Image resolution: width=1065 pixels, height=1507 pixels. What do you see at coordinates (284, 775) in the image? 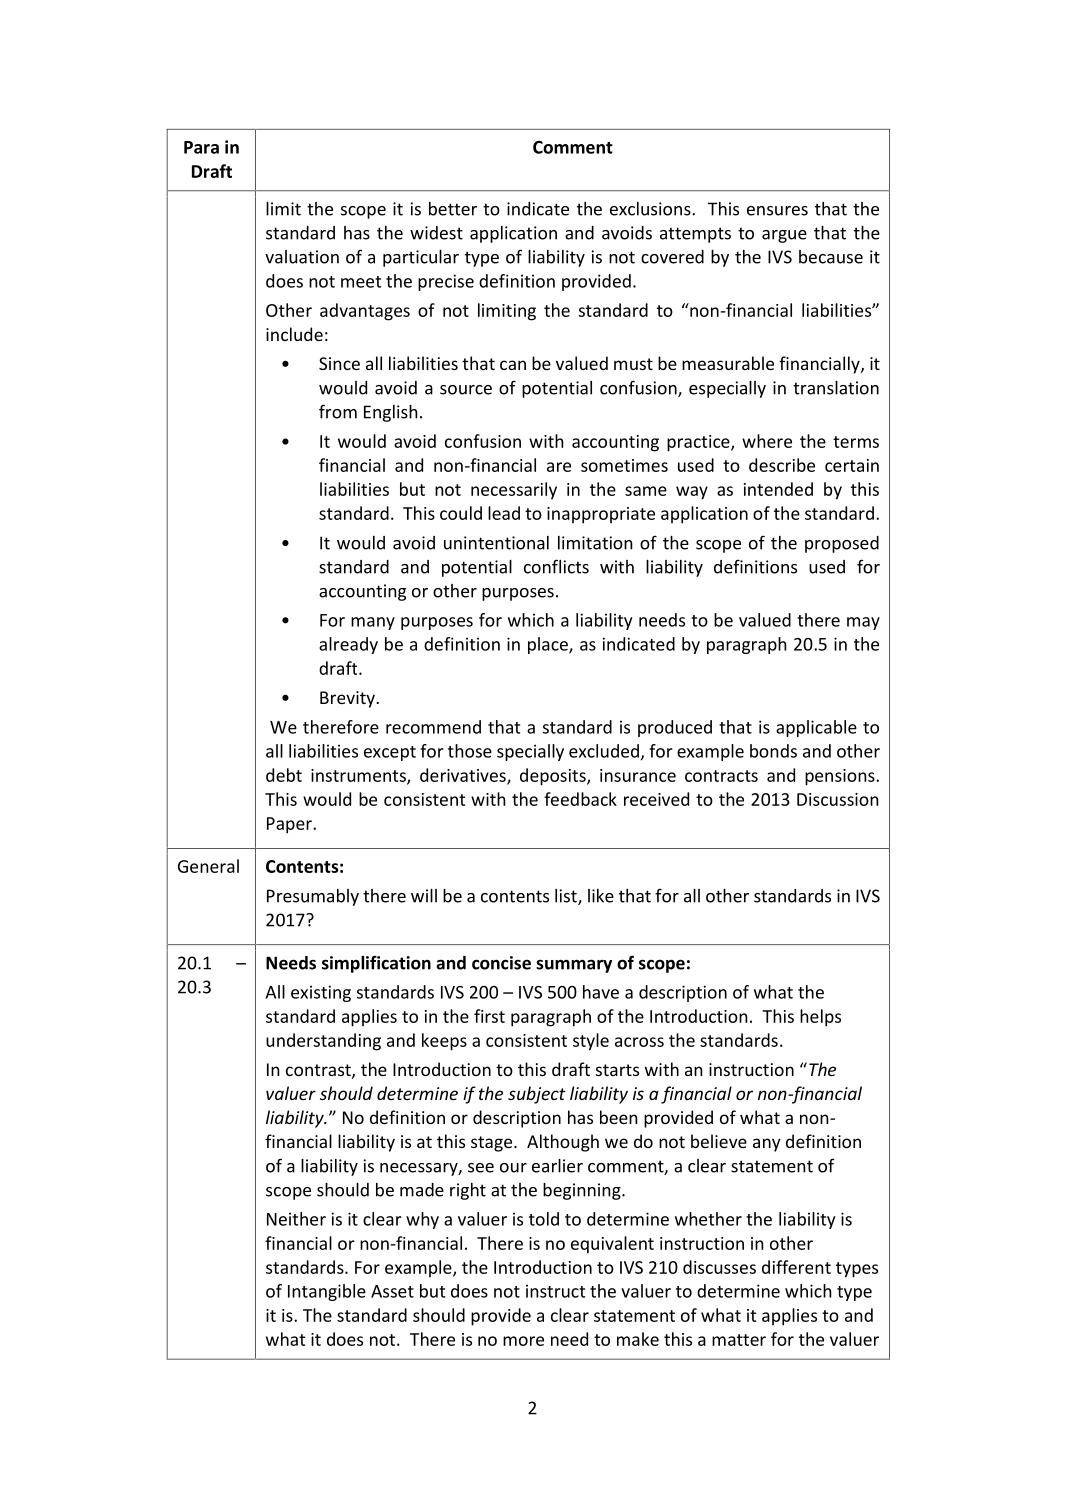
I see `debt` at bounding box center [284, 775].
